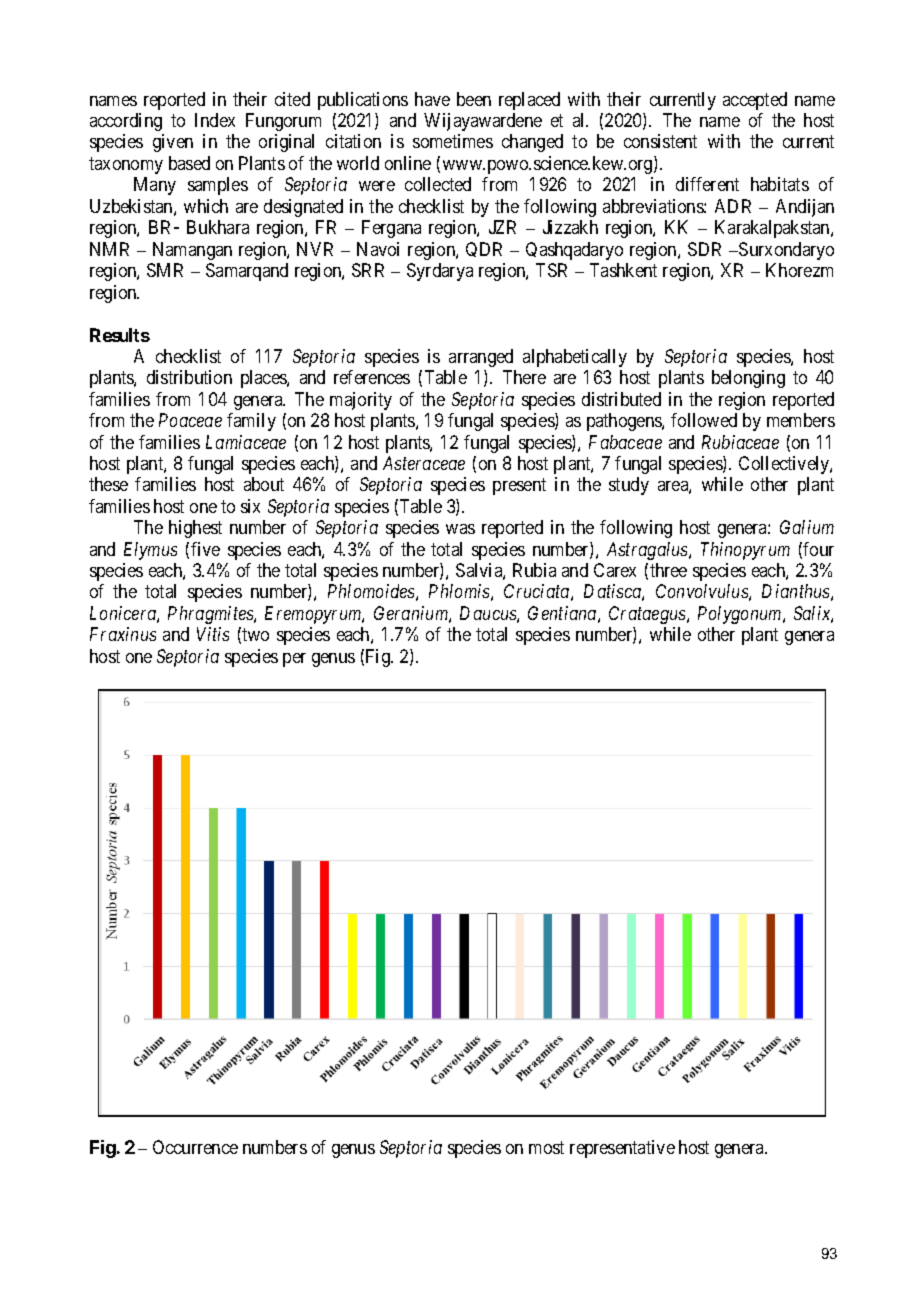 This screenshot has height=1308, width=924. Describe the element at coordinates (546, 1147) in the screenshot. I see `most` at that location.
